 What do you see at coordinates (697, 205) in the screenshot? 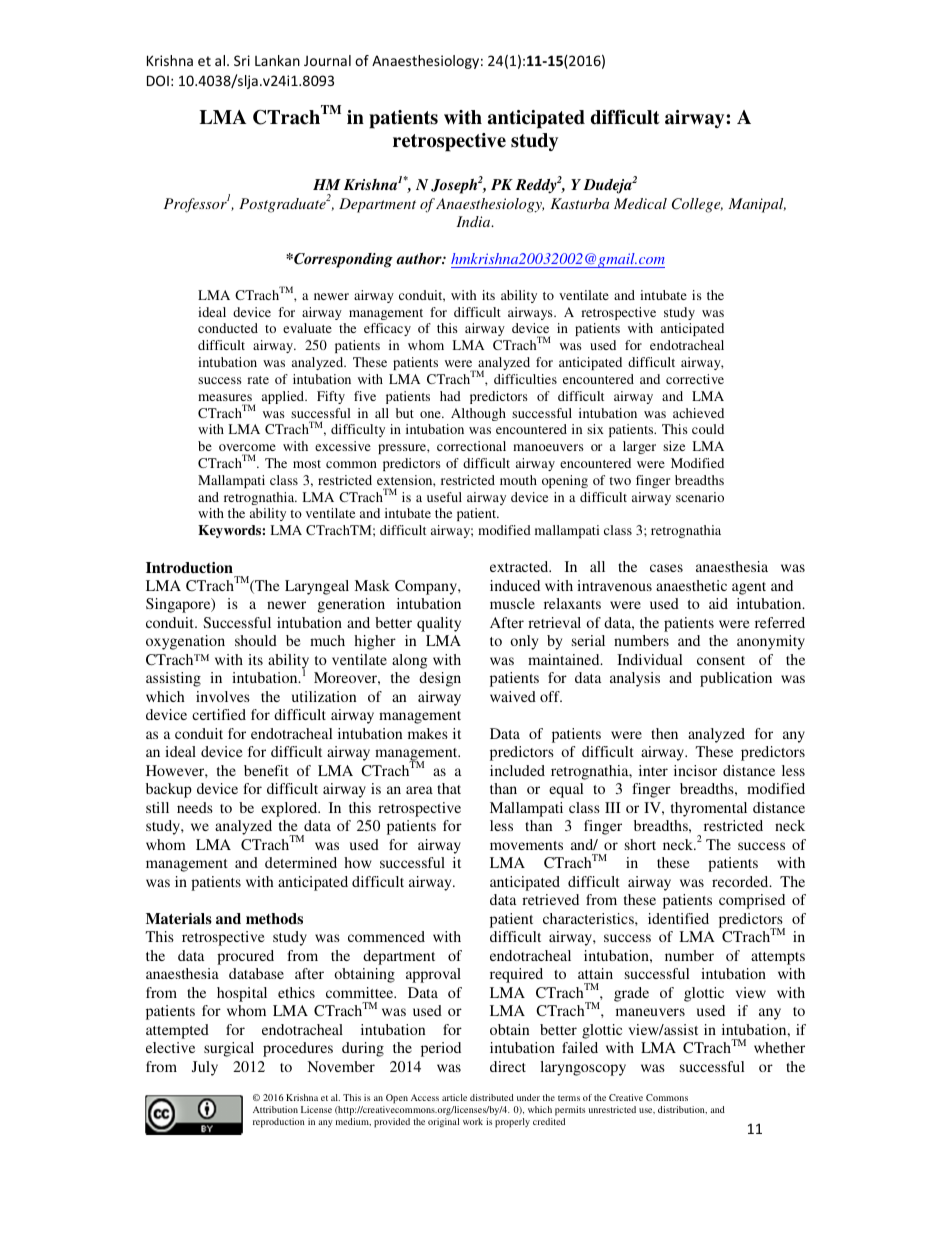
I see `College` at bounding box center [697, 205].
